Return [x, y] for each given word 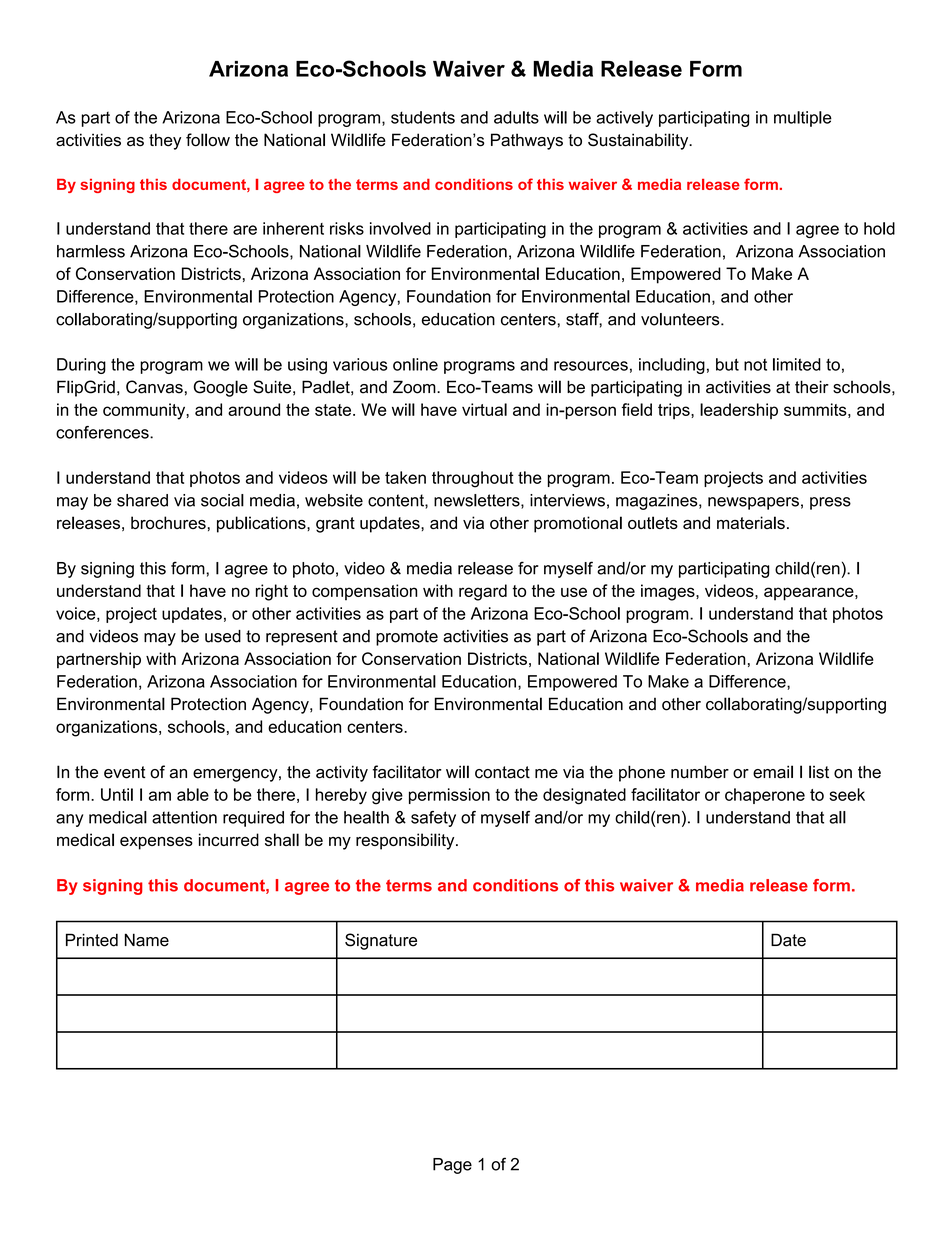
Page [452, 1166]
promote [407, 638]
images [669, 592]
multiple [803, 119]
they [165, 141]
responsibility [406, 841]
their [812, 387]
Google [221, 388]
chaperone [765, 796]
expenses [156, 843]
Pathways [527, 141]
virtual [484, 409]
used [223, 636]
